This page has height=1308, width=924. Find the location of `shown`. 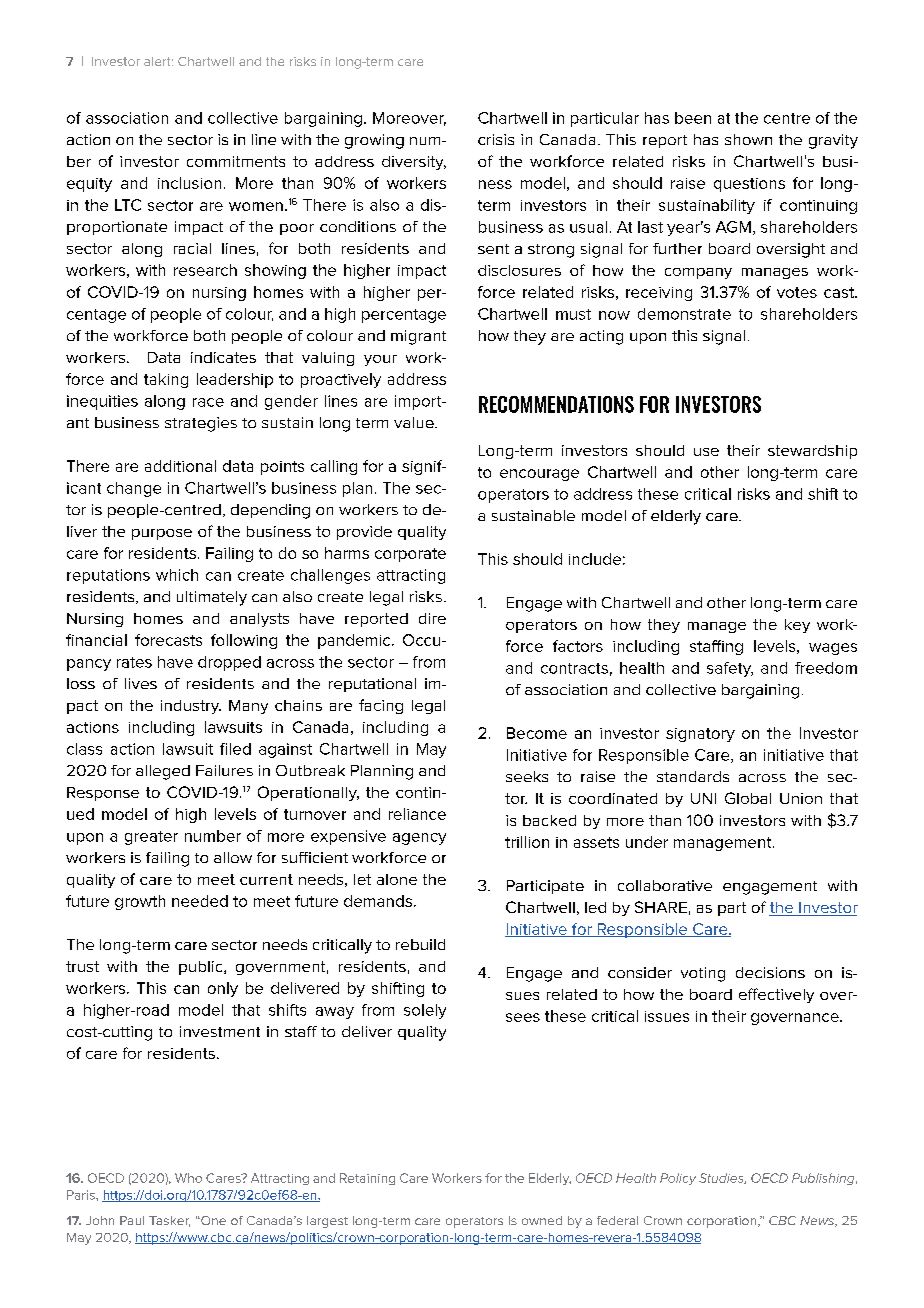

shown is located at coordinates (748, 139).
